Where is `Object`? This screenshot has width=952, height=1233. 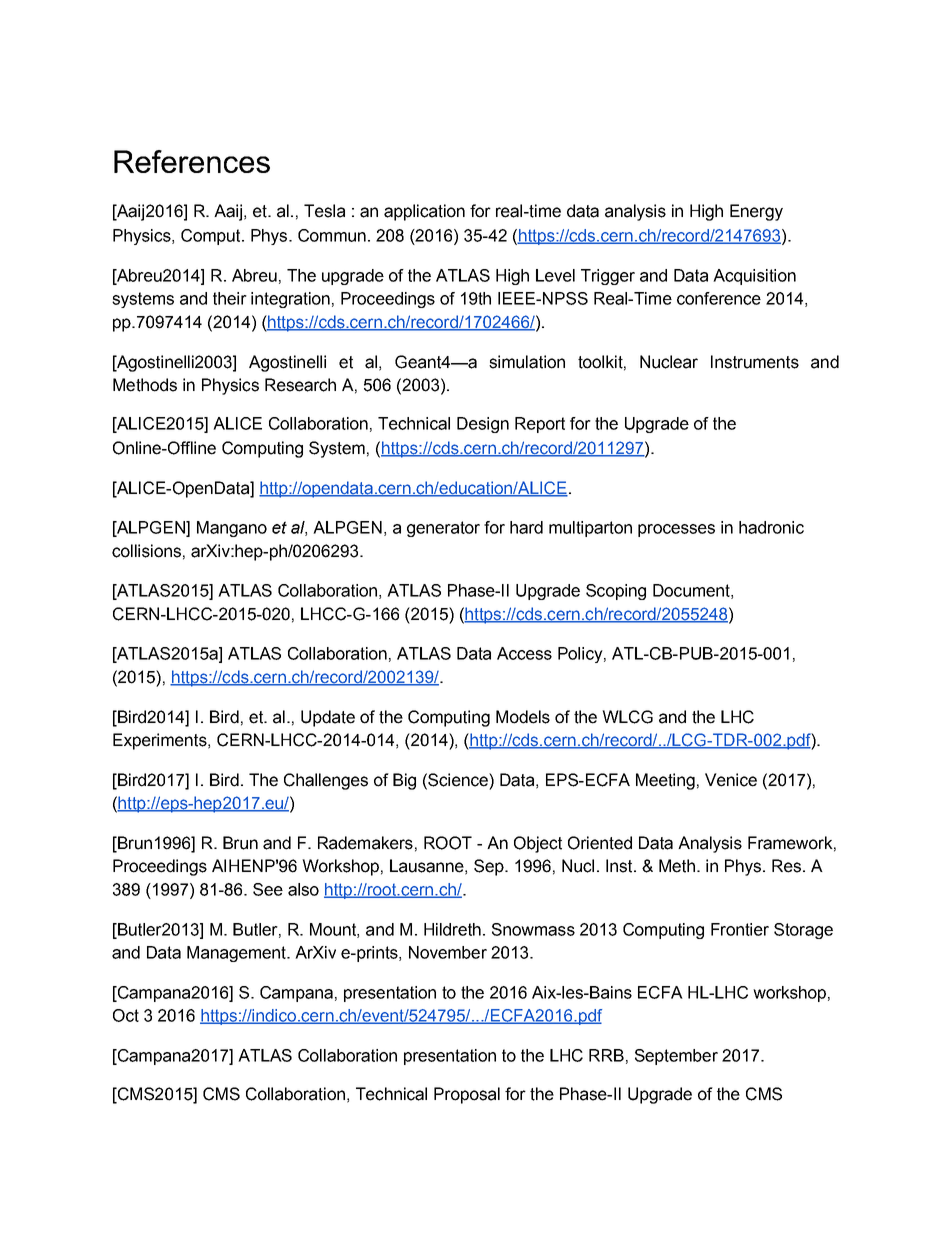 Object is located at coordinates (538, 844).
